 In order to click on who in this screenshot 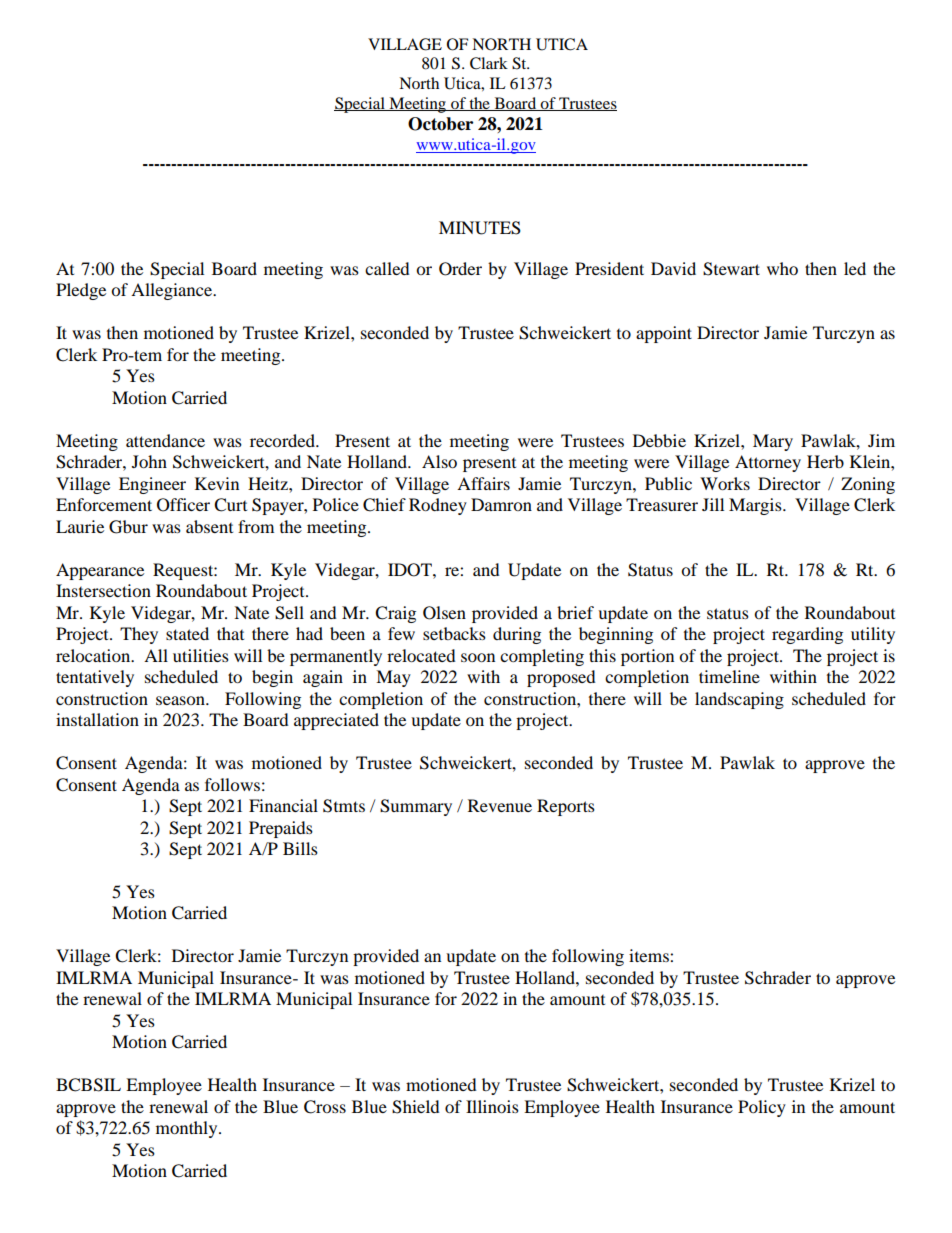, I will do `click(782, 268)`.
